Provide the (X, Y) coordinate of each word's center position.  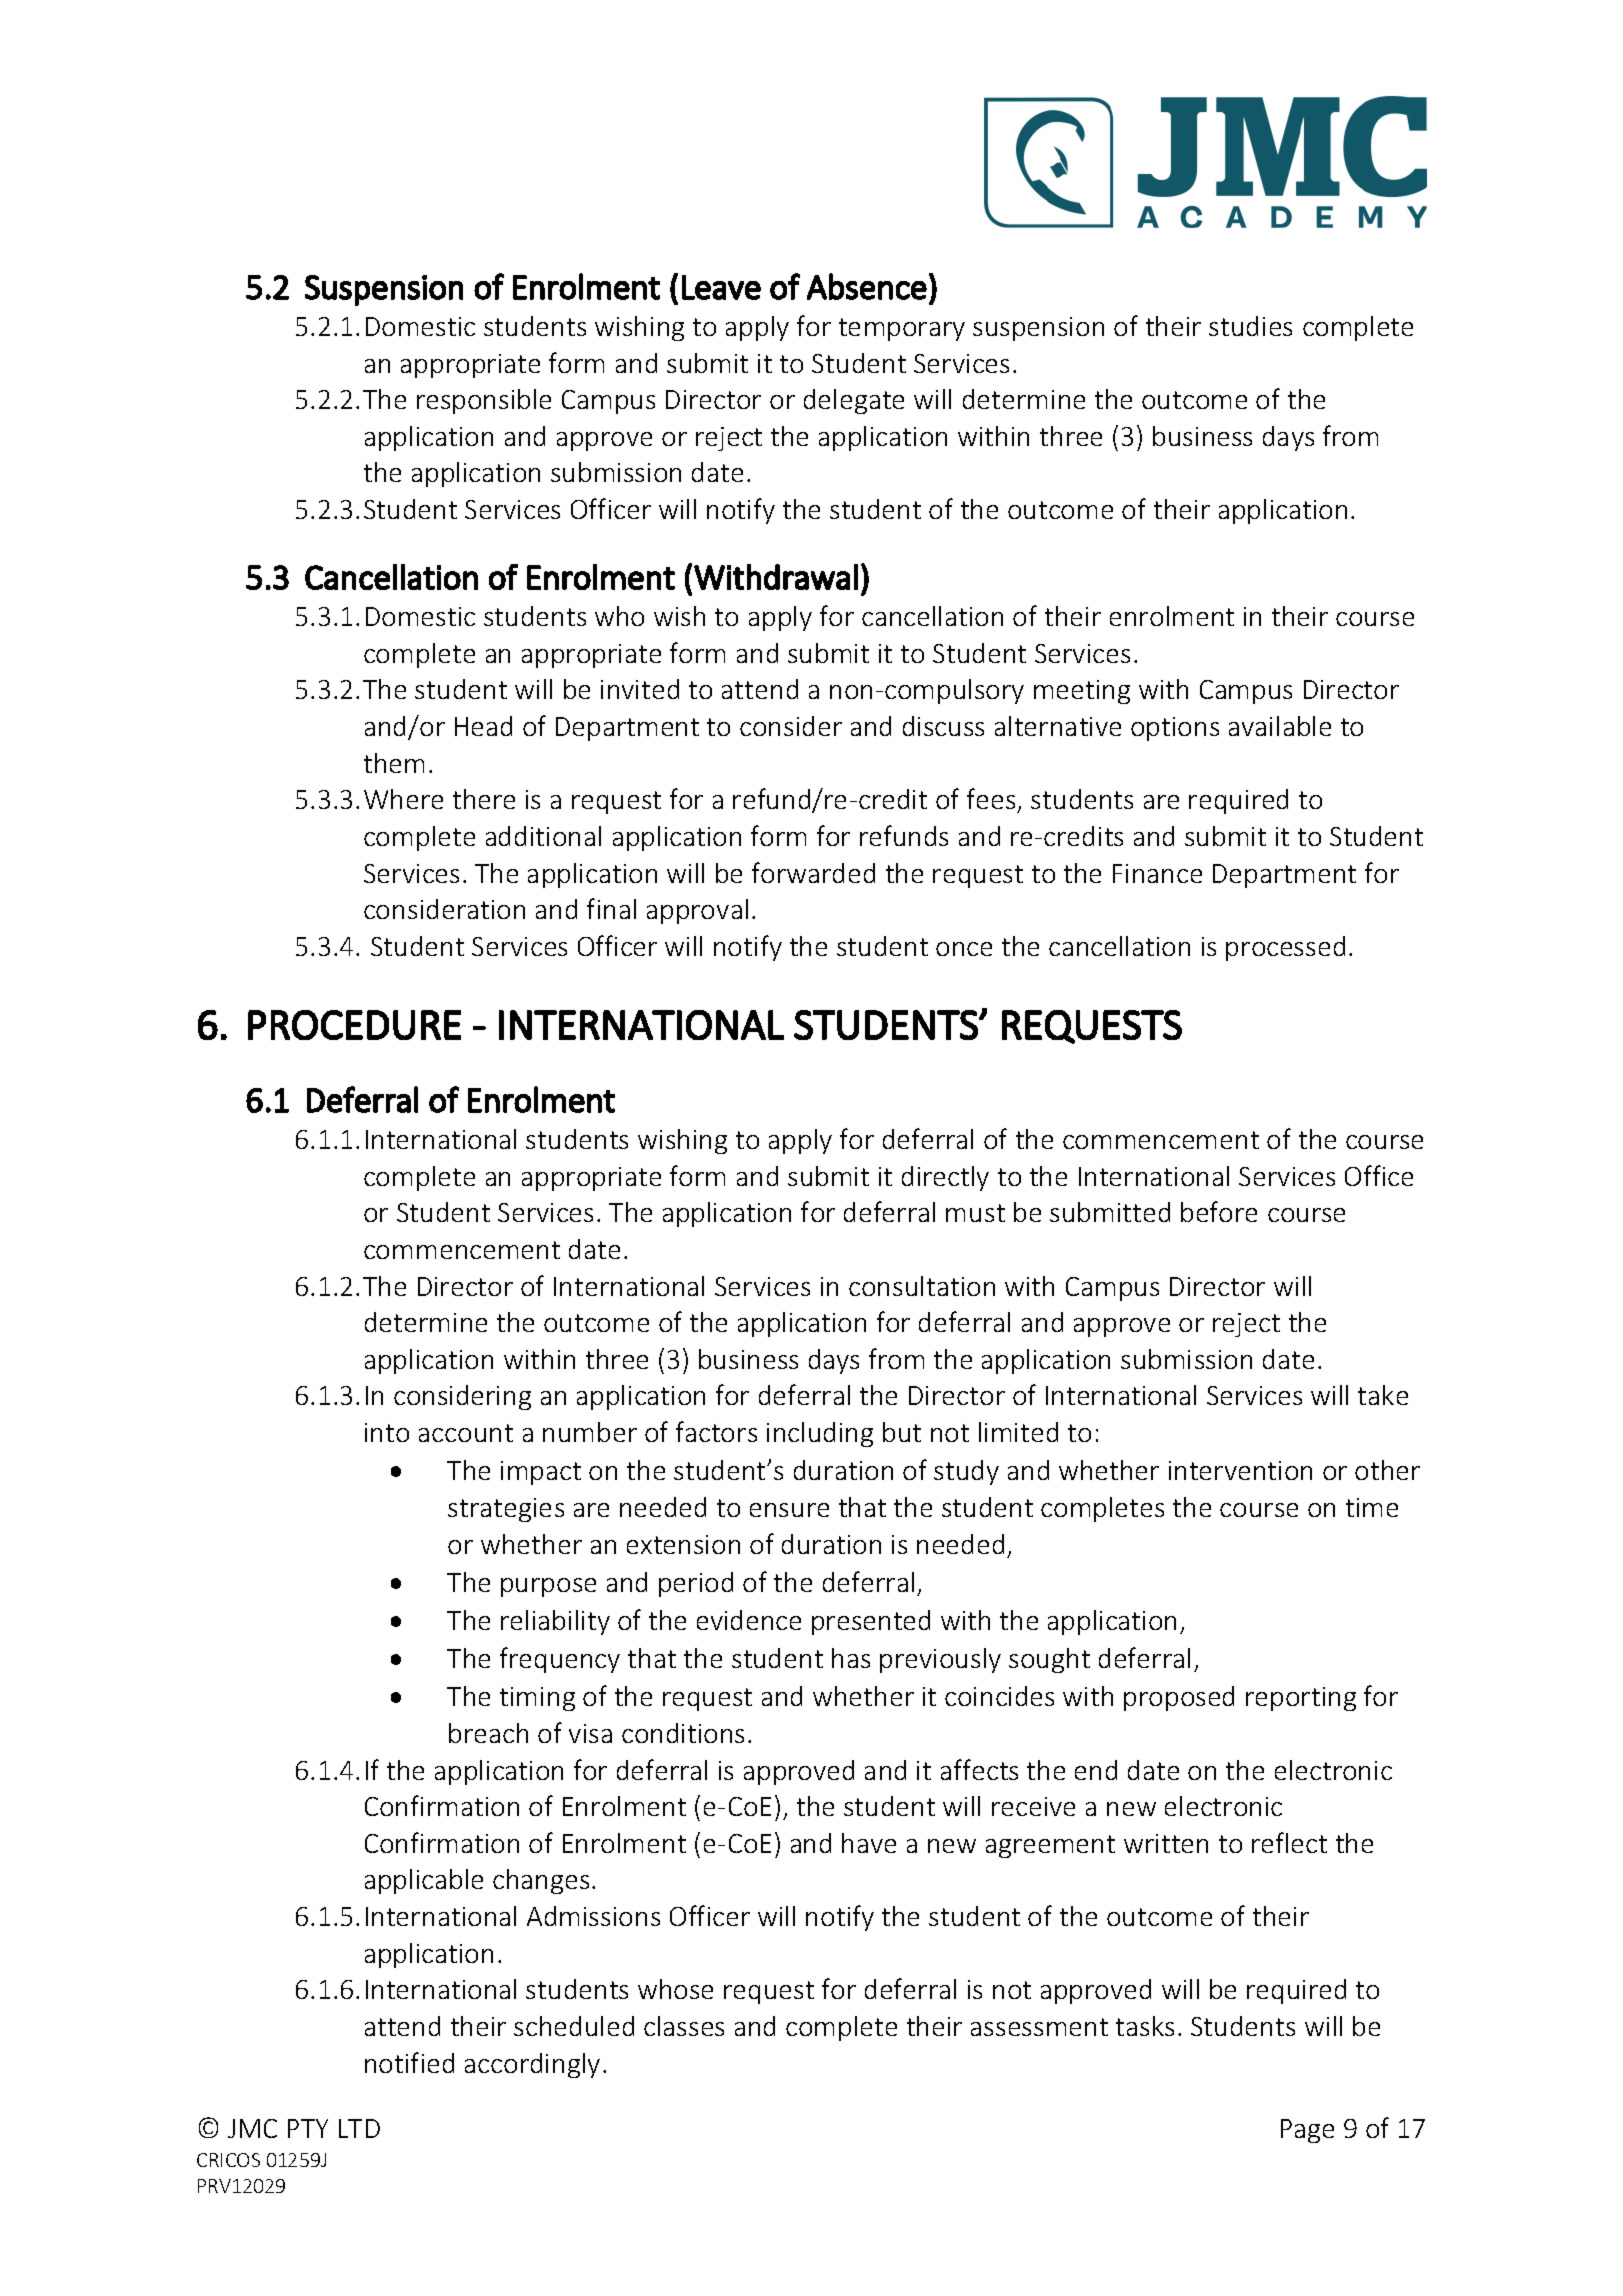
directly (945, 1178)
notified (409, 2062)
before (1219, 1211)
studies (1250, 326)
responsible (484, 401)
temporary (902, 329)
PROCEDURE (354, 1025)
